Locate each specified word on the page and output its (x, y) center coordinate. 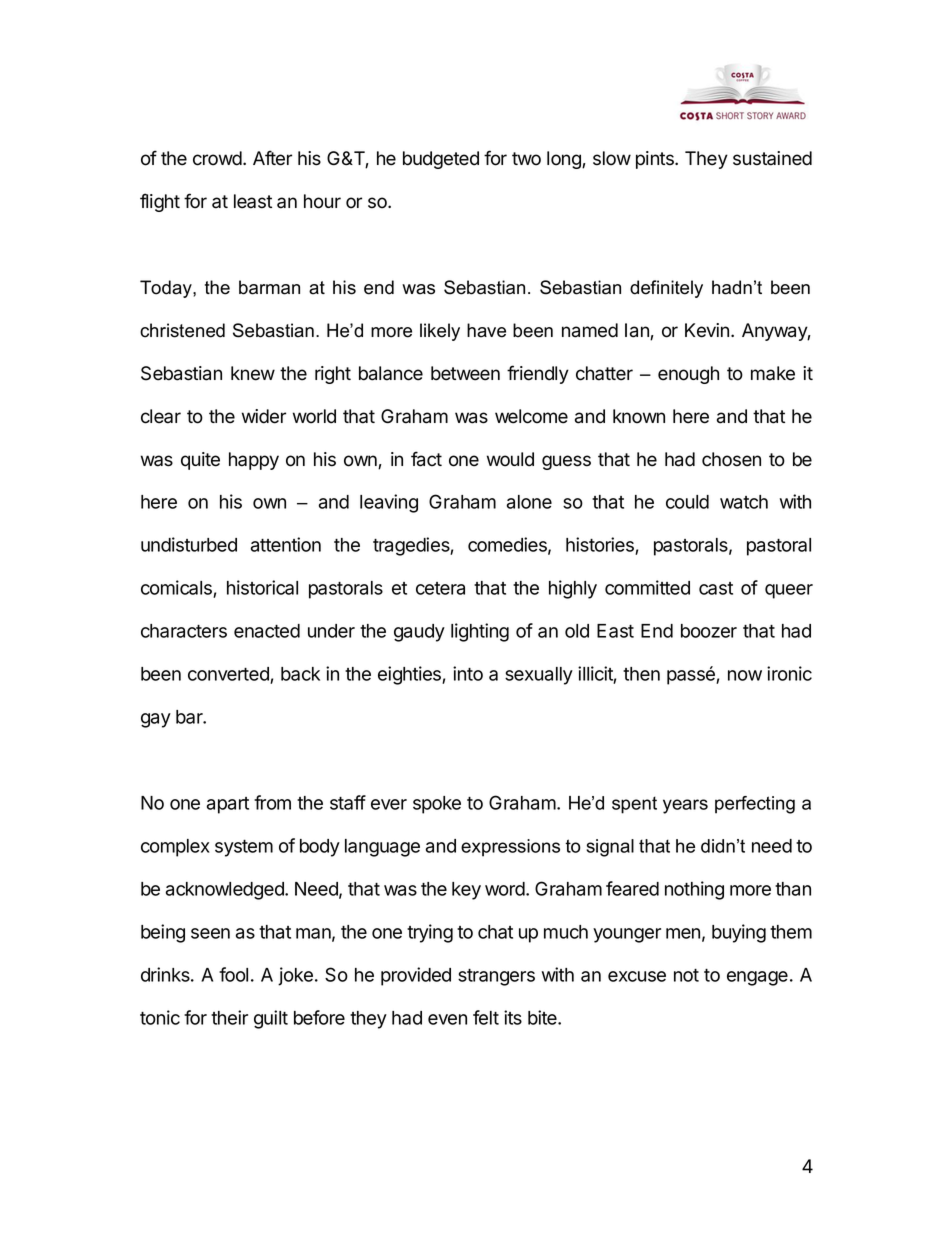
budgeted (441, 160)
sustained (772, 158)
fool (233, 974)
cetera (440, 588)
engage (757, 978)
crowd (218, 158)
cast (716, 588)
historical (262, 587)
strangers (496, 977)
